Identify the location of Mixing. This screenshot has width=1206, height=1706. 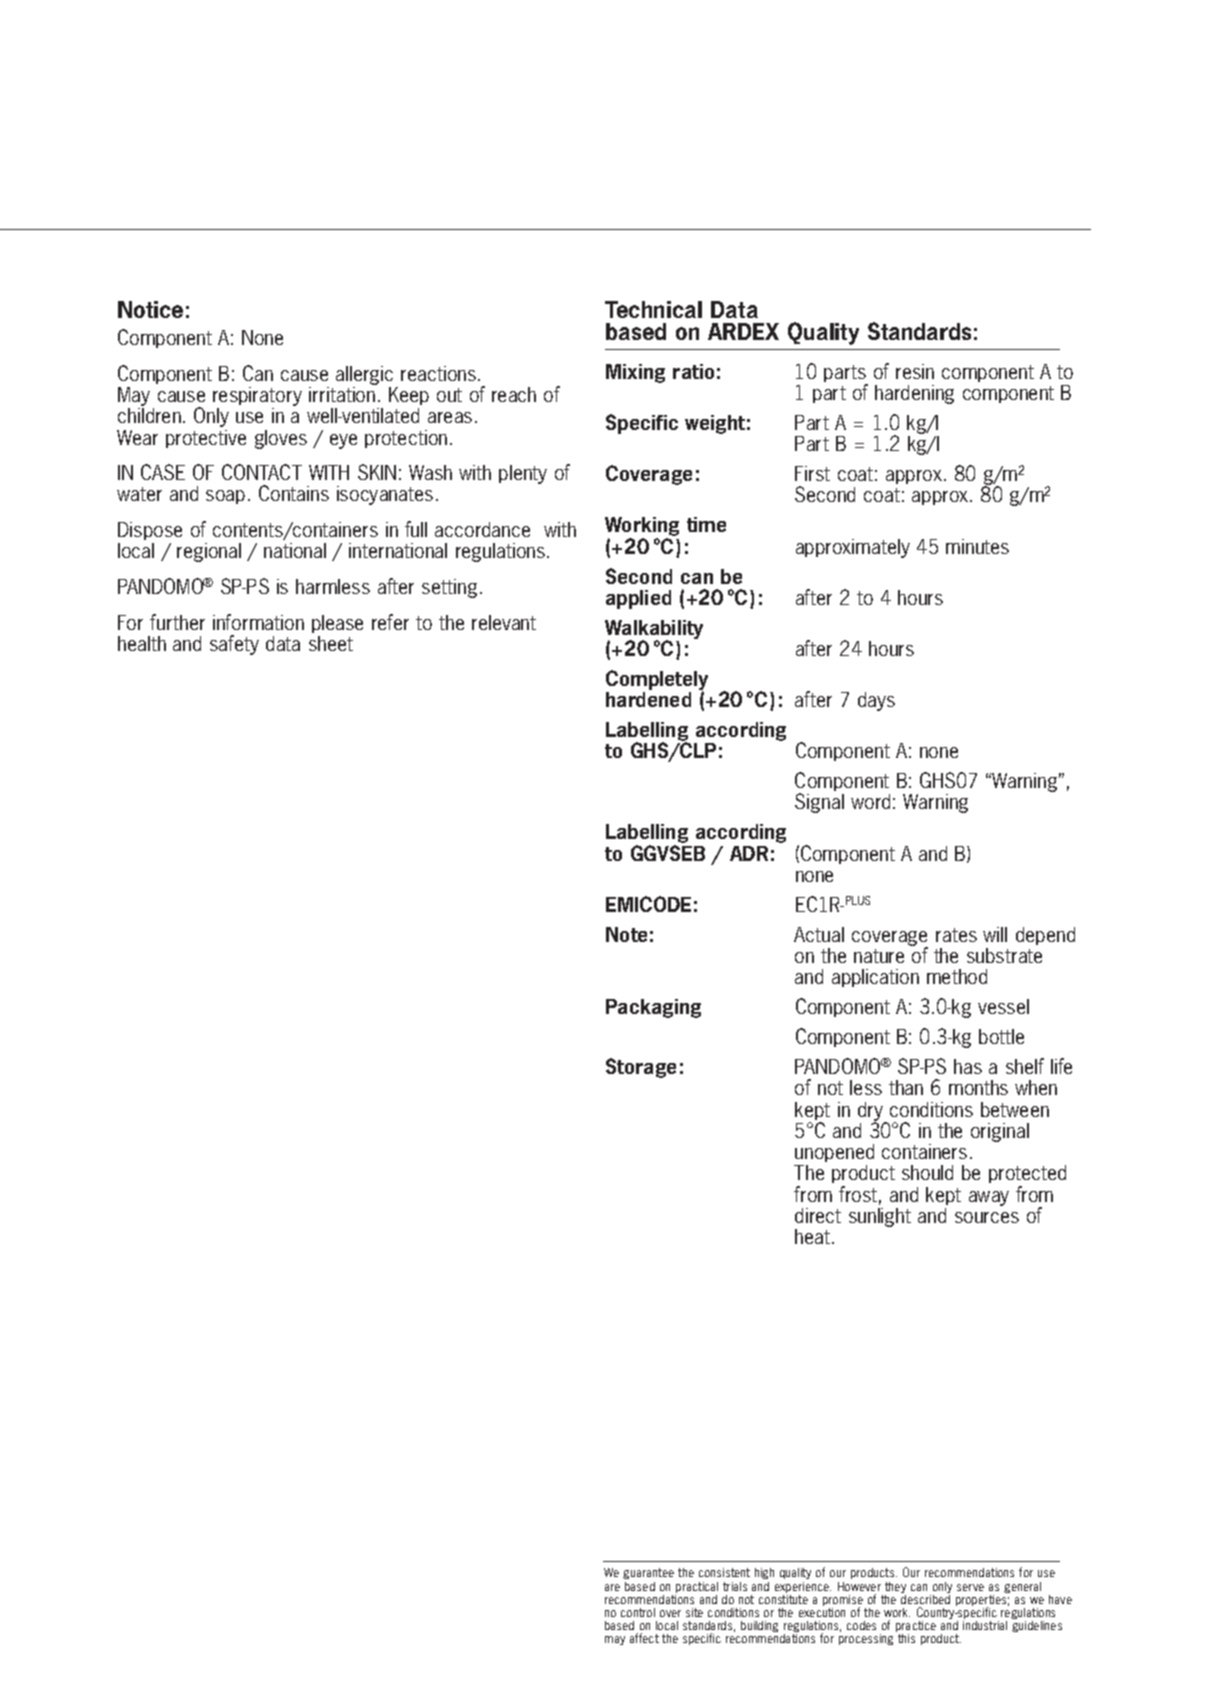
(635, 373).
